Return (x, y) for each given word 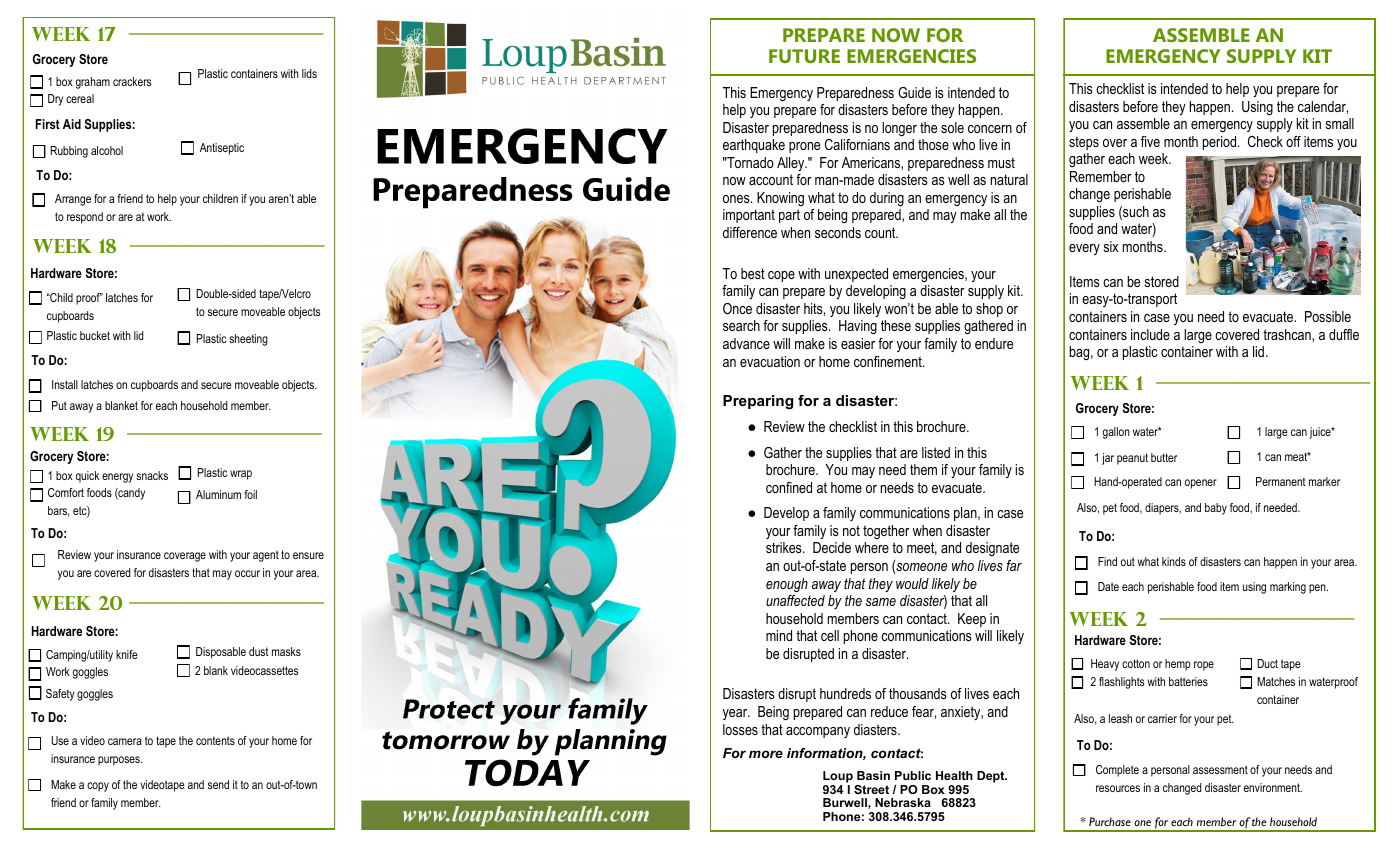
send (218, 784)
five (1150, 141)
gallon (1116, 433)
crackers (132, 81)
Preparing (758, 402)
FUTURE (804, 56)
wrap (241, 475)
